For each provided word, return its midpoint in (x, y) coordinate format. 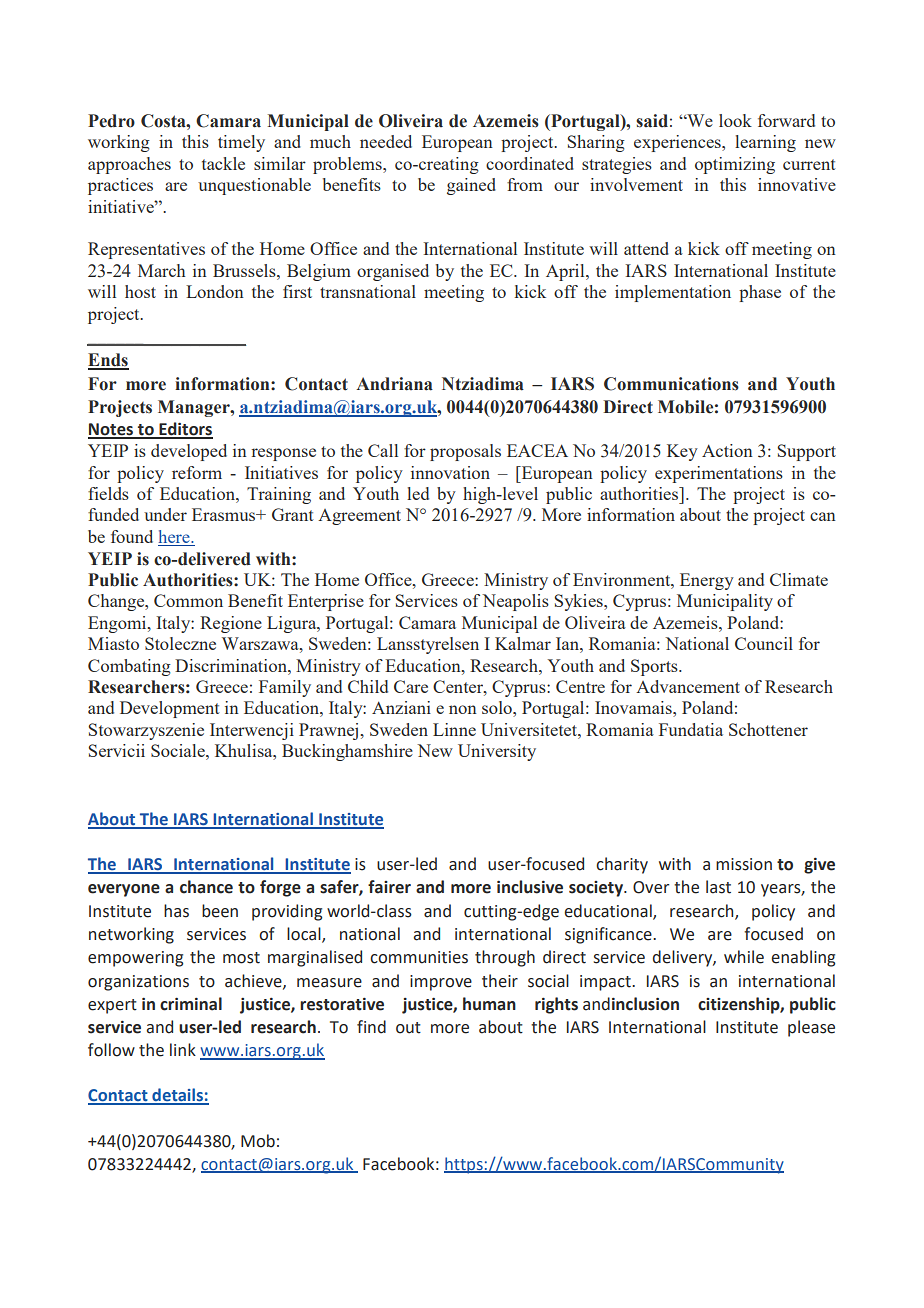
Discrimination (232, 665)
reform (197, 472)
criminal (191, 1004)
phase (760, 293)
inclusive (530, 887)
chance (206, 887)
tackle (223, 163)
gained (471, 186)
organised (393, 272)
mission (744, 864)
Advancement (688, 686)
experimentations (719, 474)
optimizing (735, 165)
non (463, 709)
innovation (450, 472)
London (215, 291)
